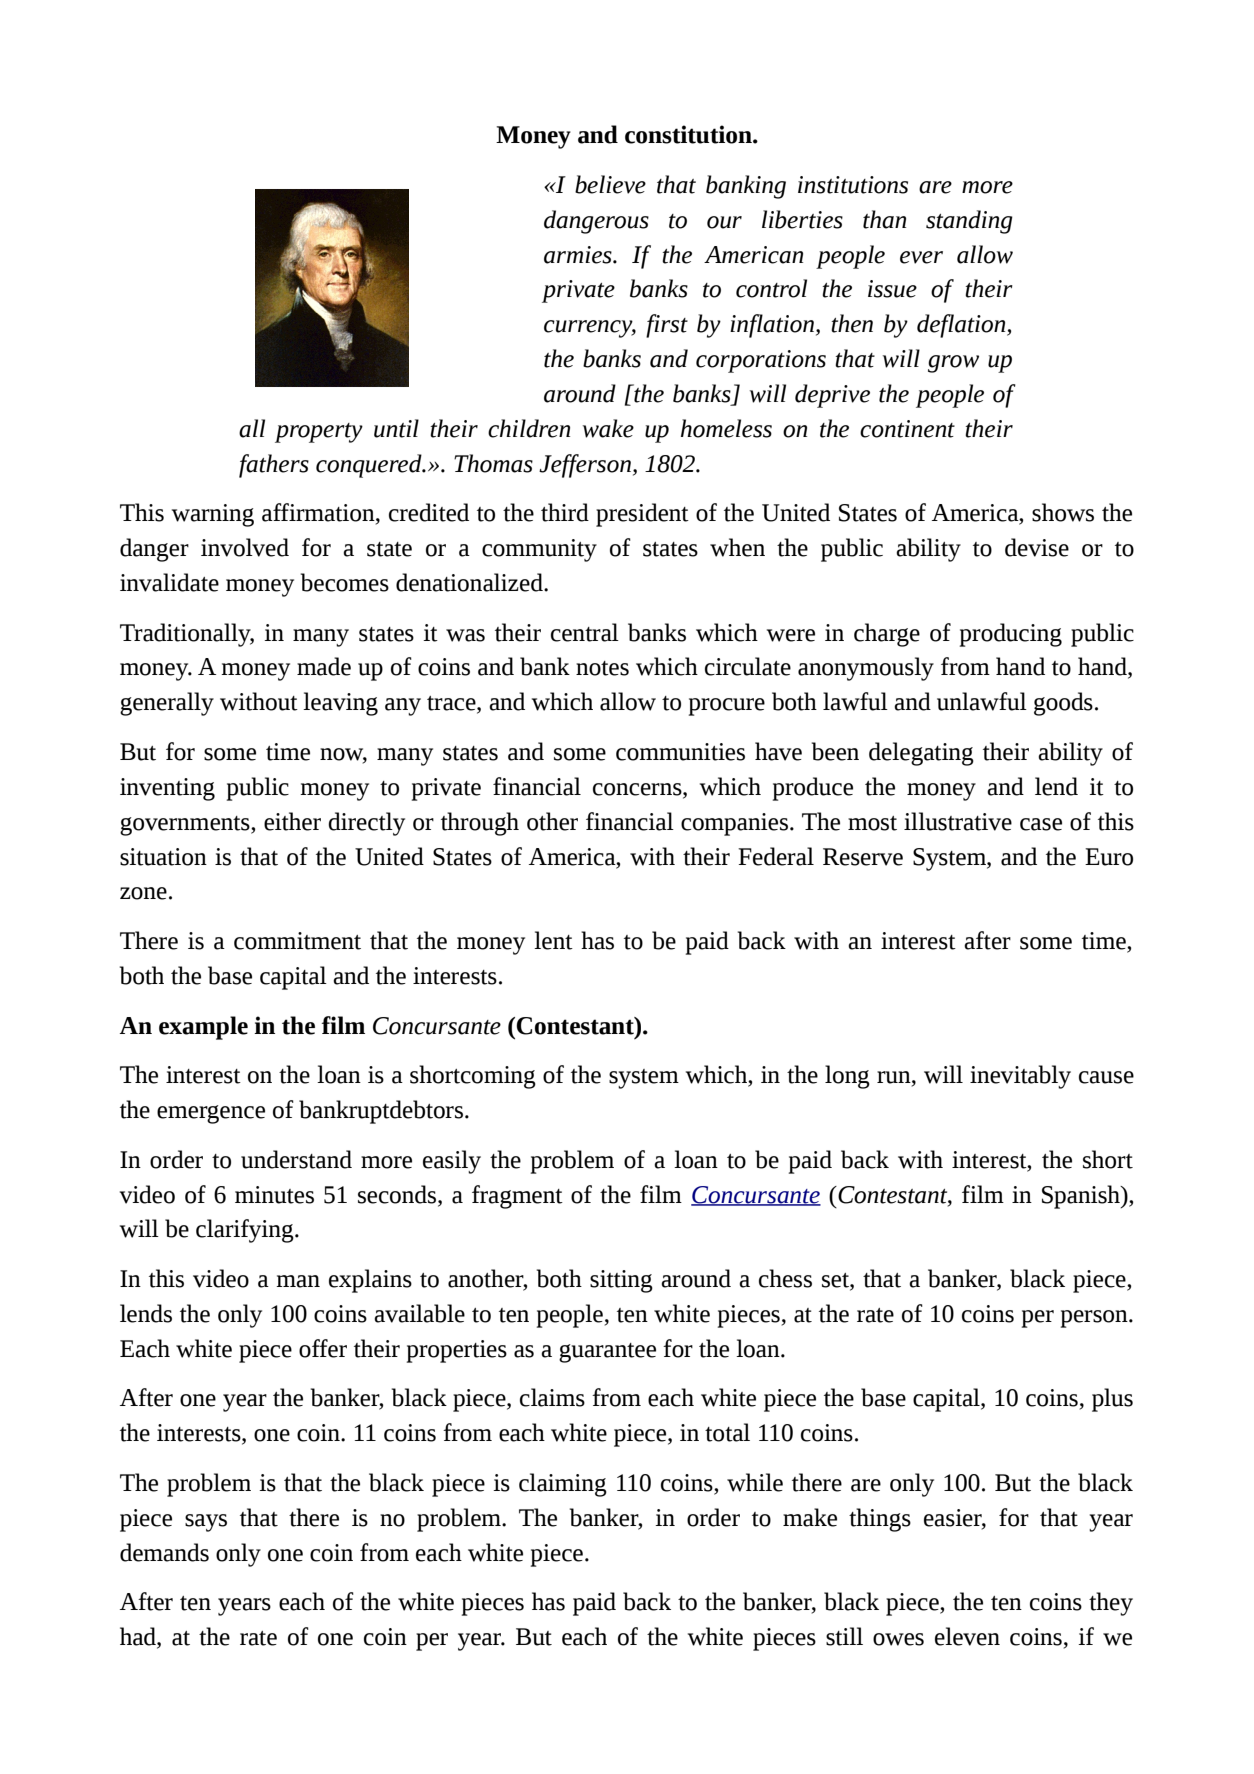 The width and height of the document is (1254, 1774). I want to click on standing, so click(969, 222).
